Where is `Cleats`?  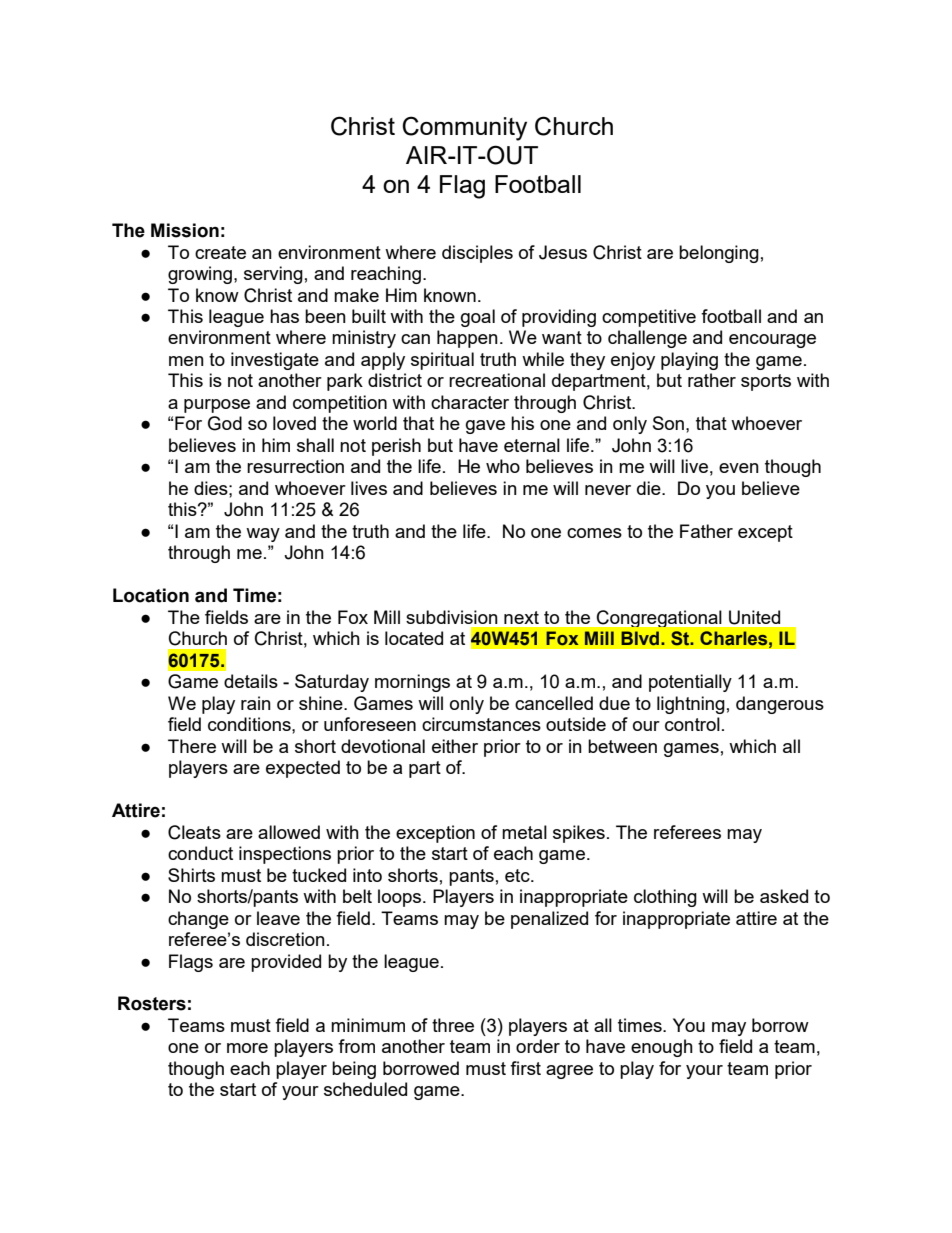 Cleats is located at coordinates (194, 832).
